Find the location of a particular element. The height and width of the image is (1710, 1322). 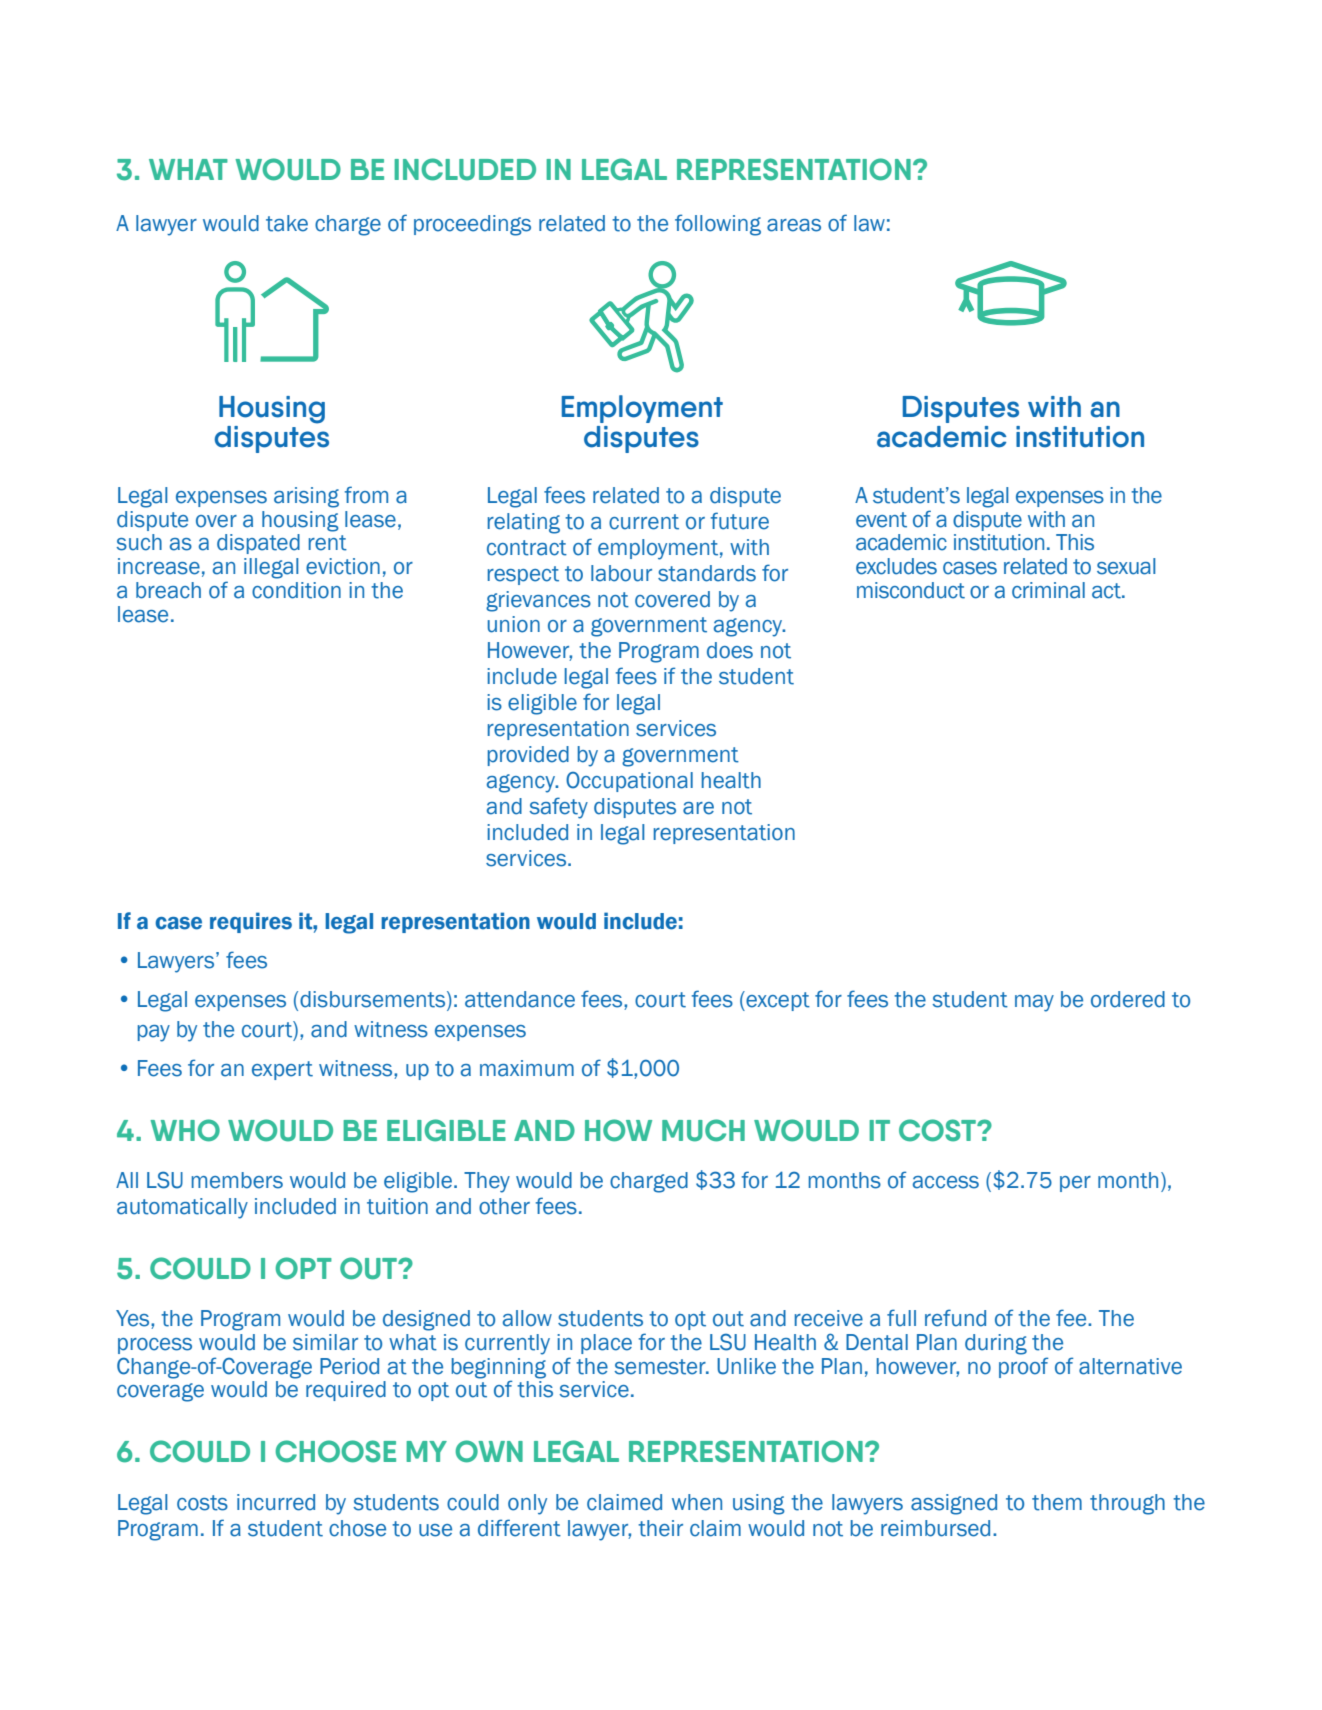

members is located at coordinates (237, 1180).
